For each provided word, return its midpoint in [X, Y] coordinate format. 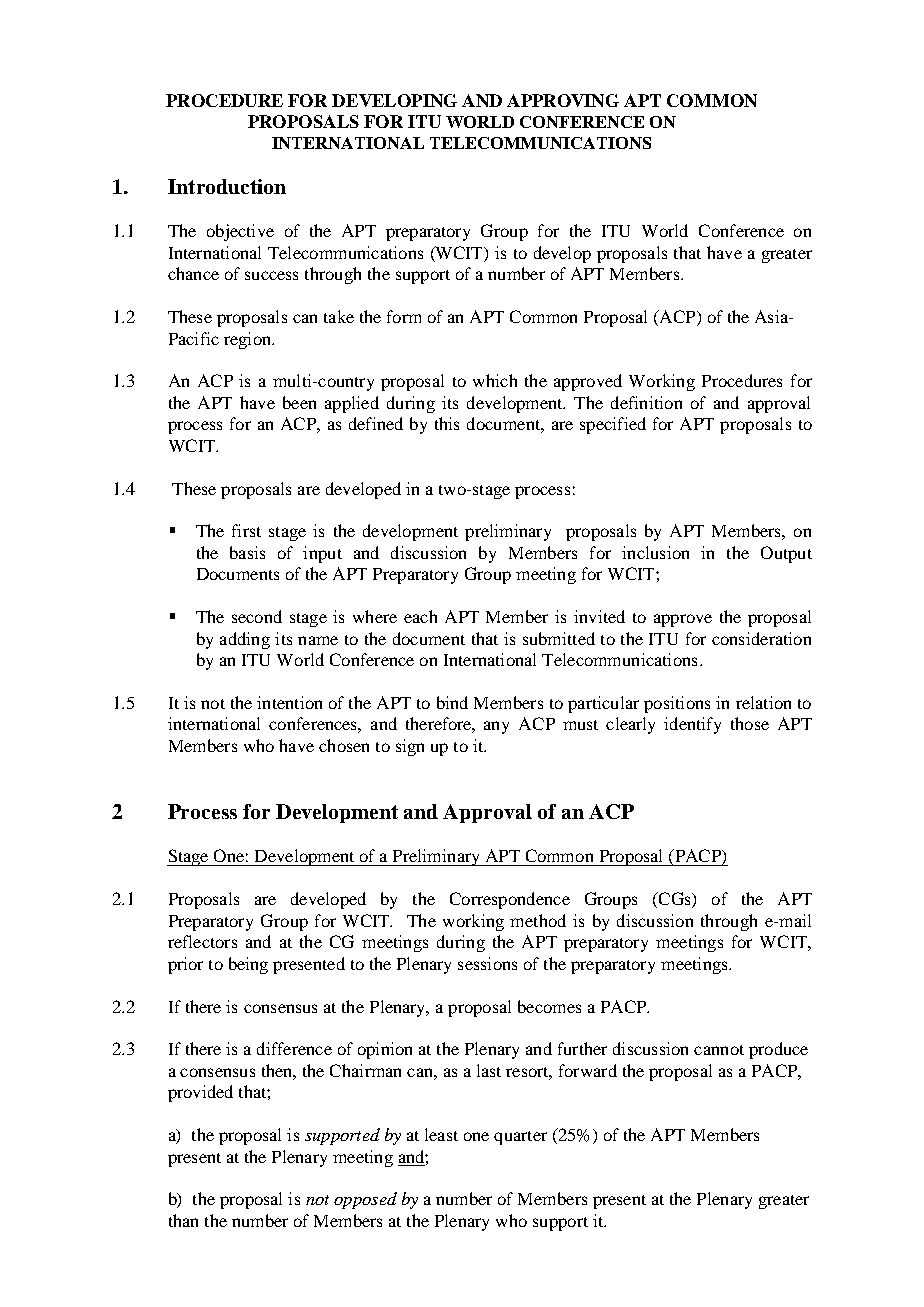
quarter [520, 1138]
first [246, 530]
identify [692, 725]
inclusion [655, 552]
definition [646, 402]
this [447, 423]
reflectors [202, 941]
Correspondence [510, 900]
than [183, 1220]
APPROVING [563, 100]
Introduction [227, 186]
